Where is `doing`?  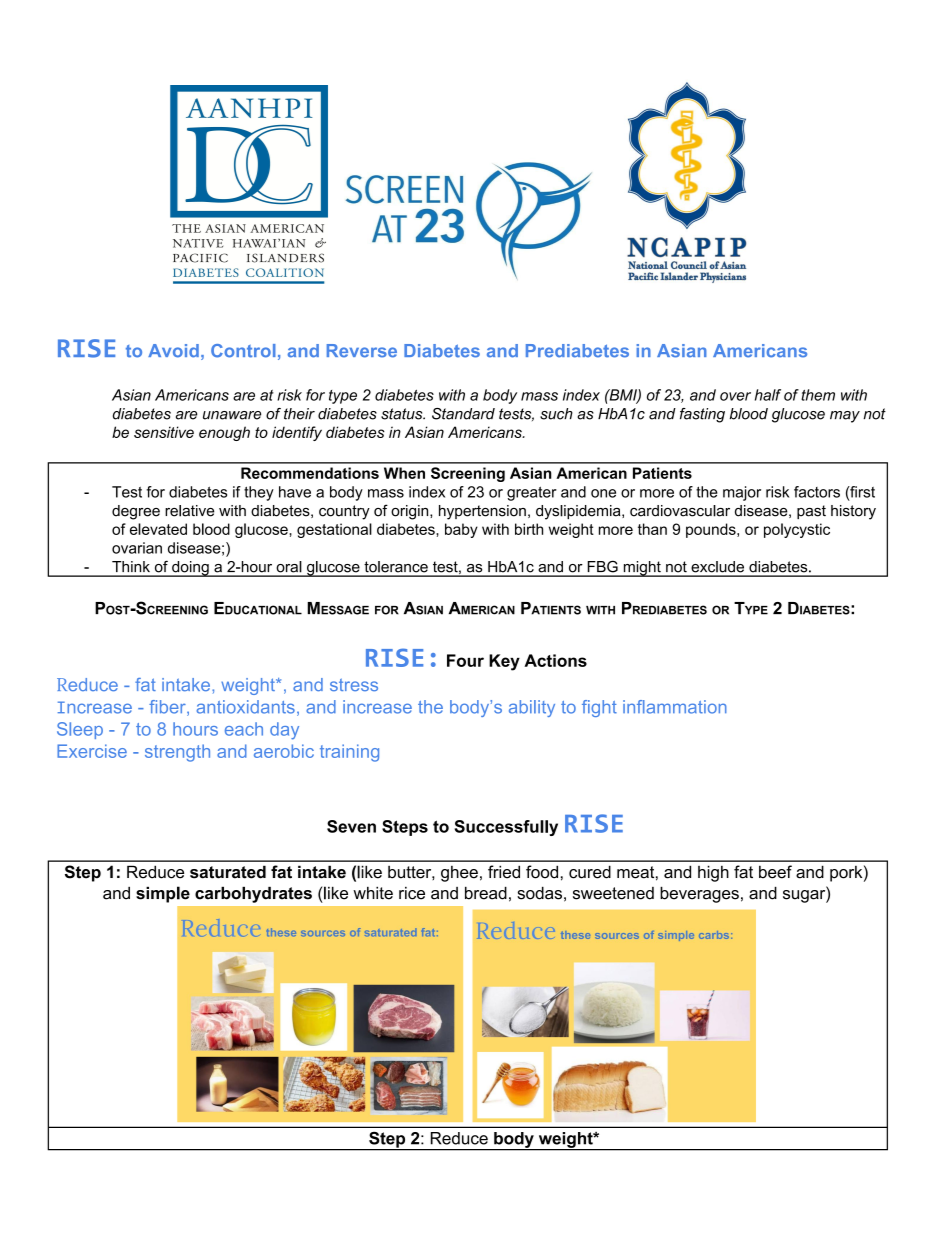 doing is located at coordinates (190, 569).
